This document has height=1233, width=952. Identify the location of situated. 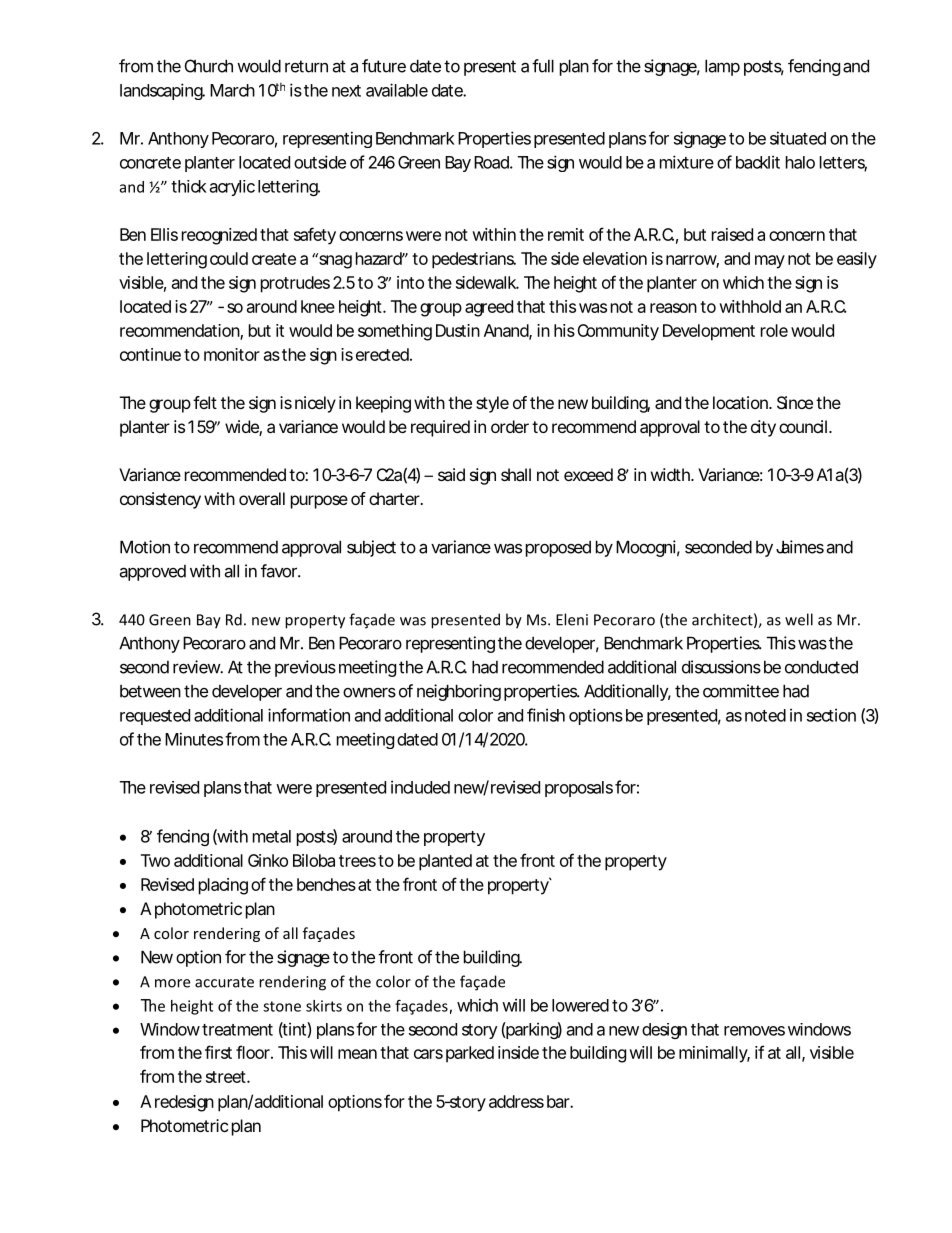
(798, 138).
